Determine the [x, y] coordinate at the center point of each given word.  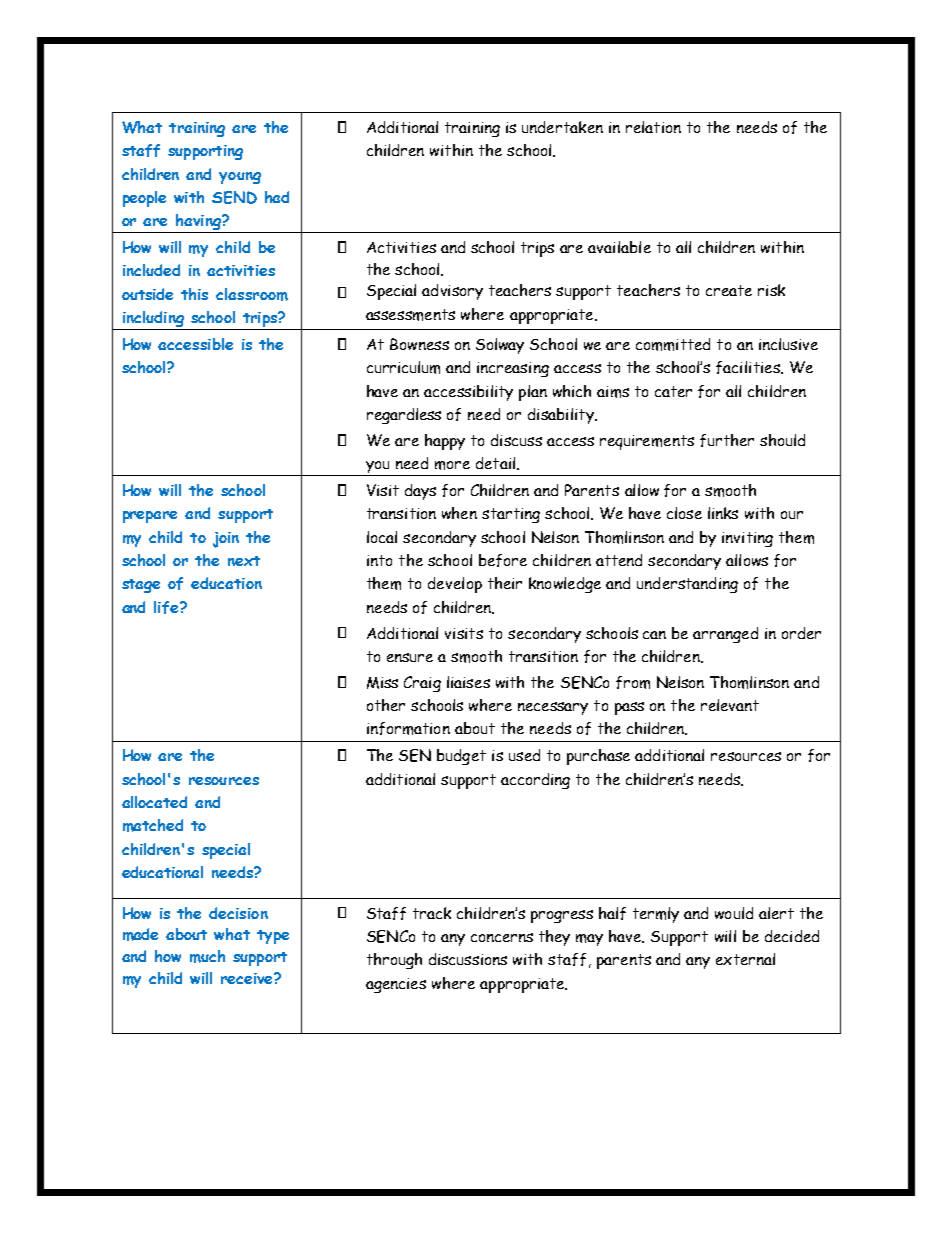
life [167, 607]
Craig [422, 684]
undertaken [562, 127]
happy [445, 442]
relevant [730, 705]
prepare [150, 517]
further [727, 440]
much [207, 956]
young [240, 178]
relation [653, 127]
